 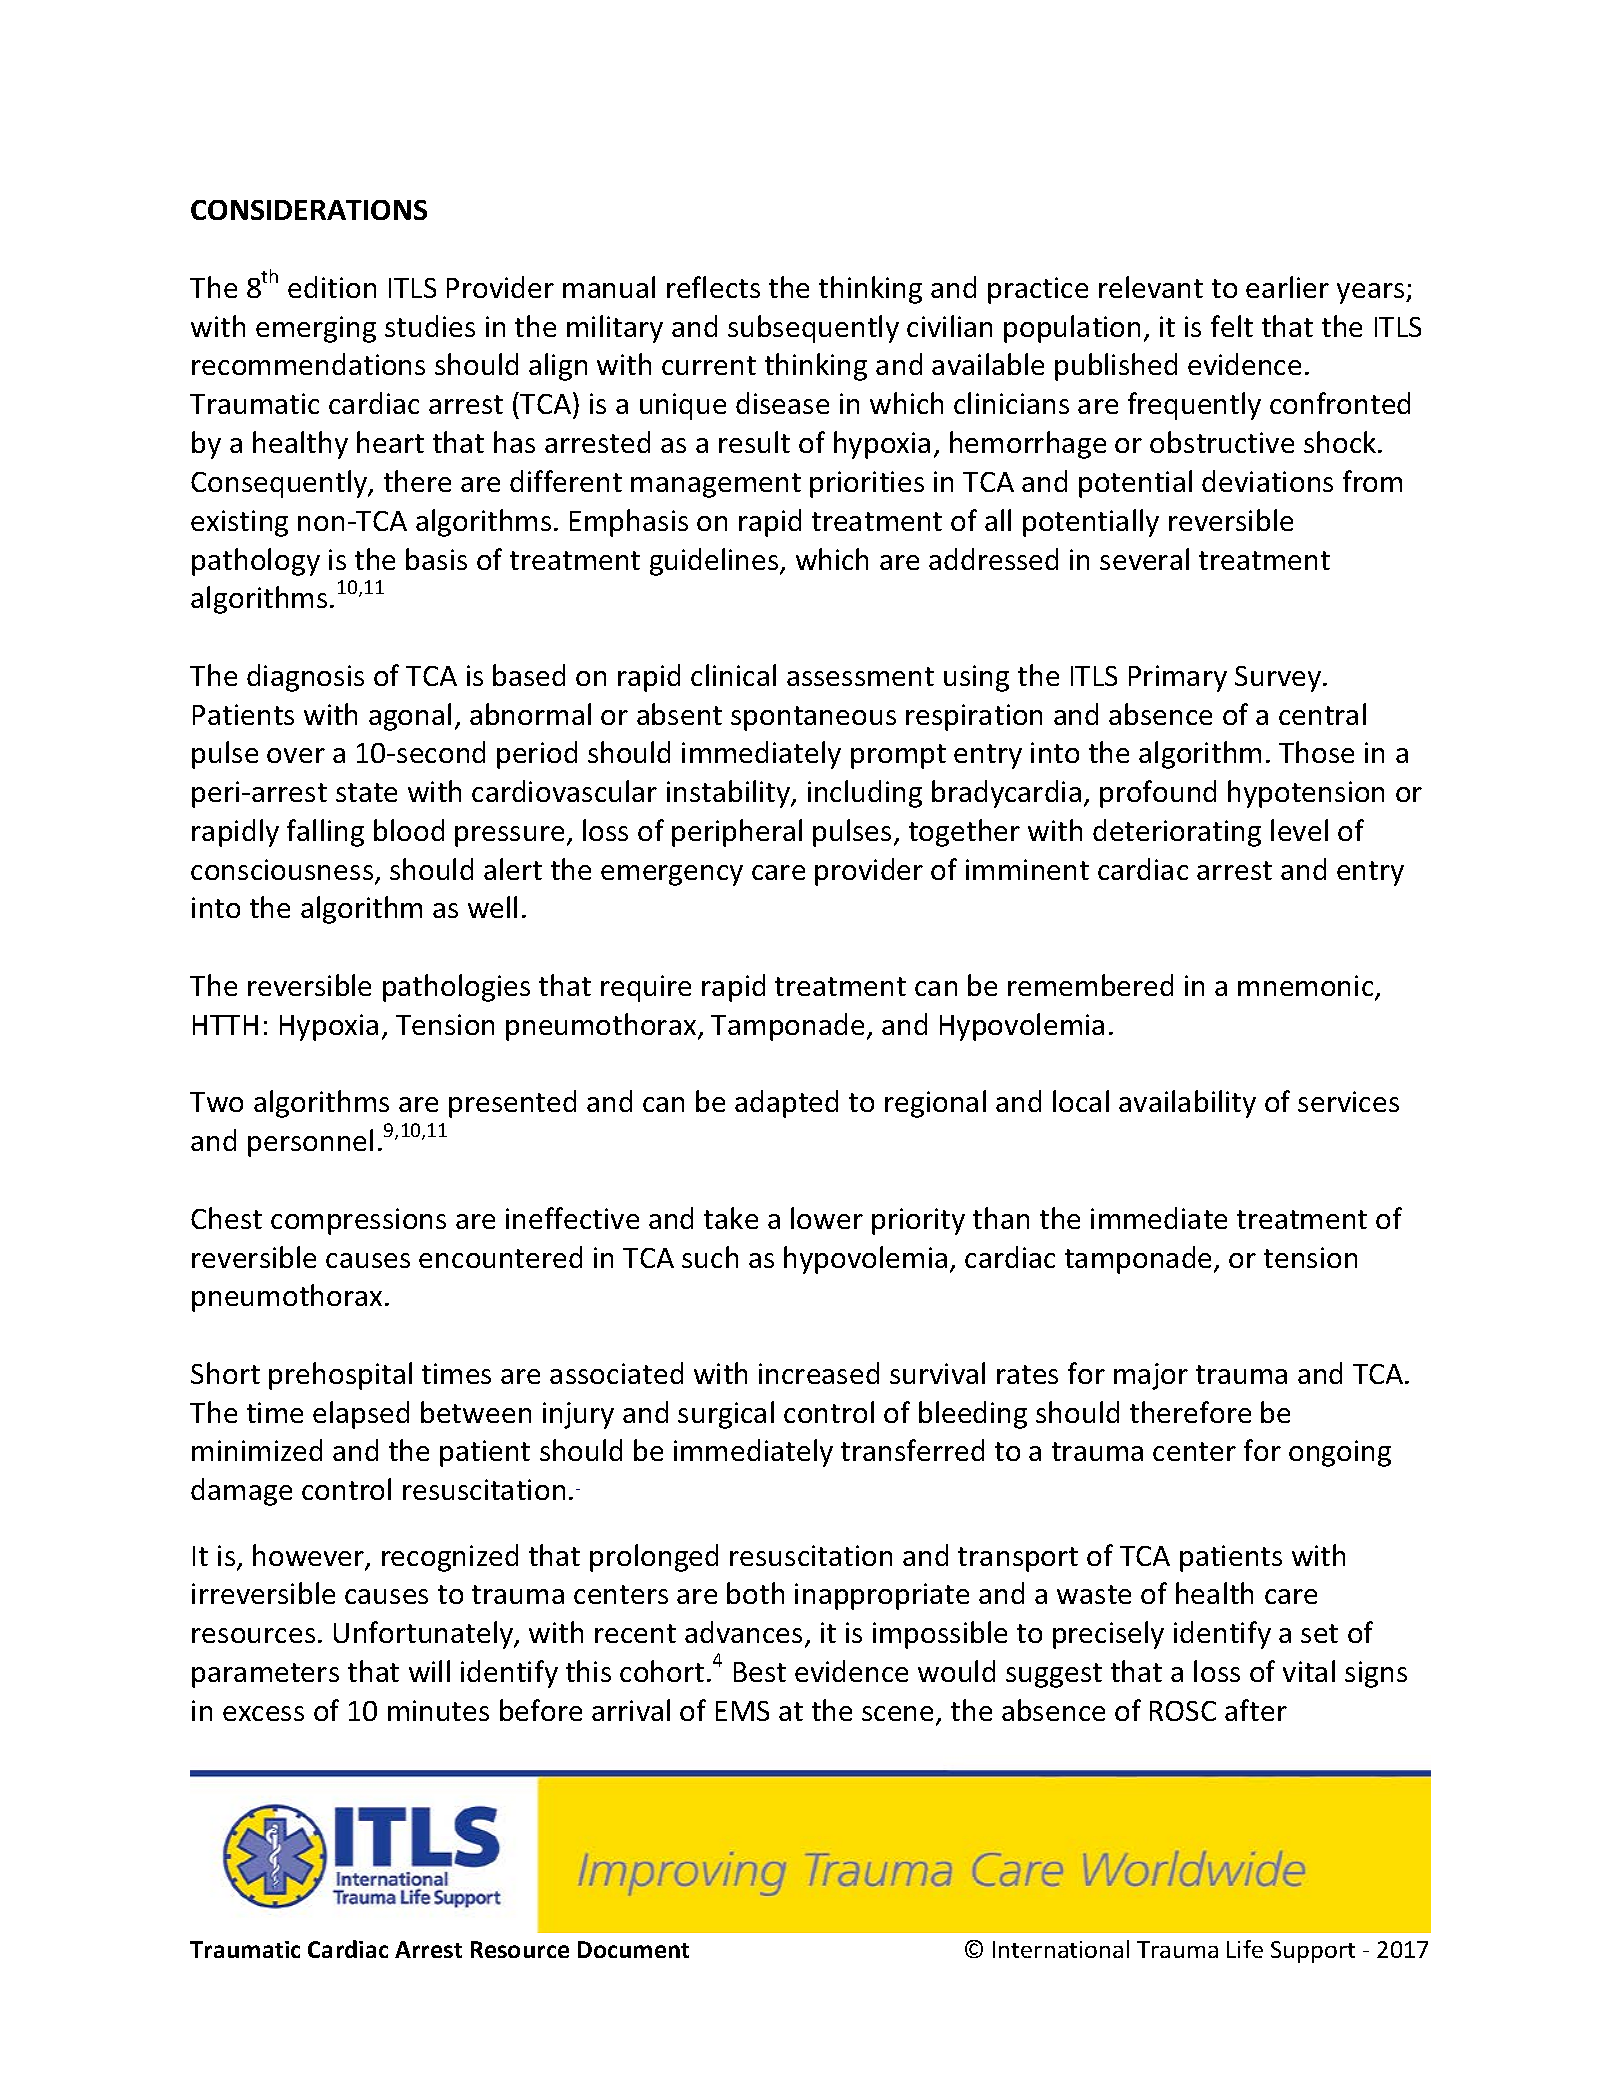 I want to click on edition, so click(x=332, y=287).
